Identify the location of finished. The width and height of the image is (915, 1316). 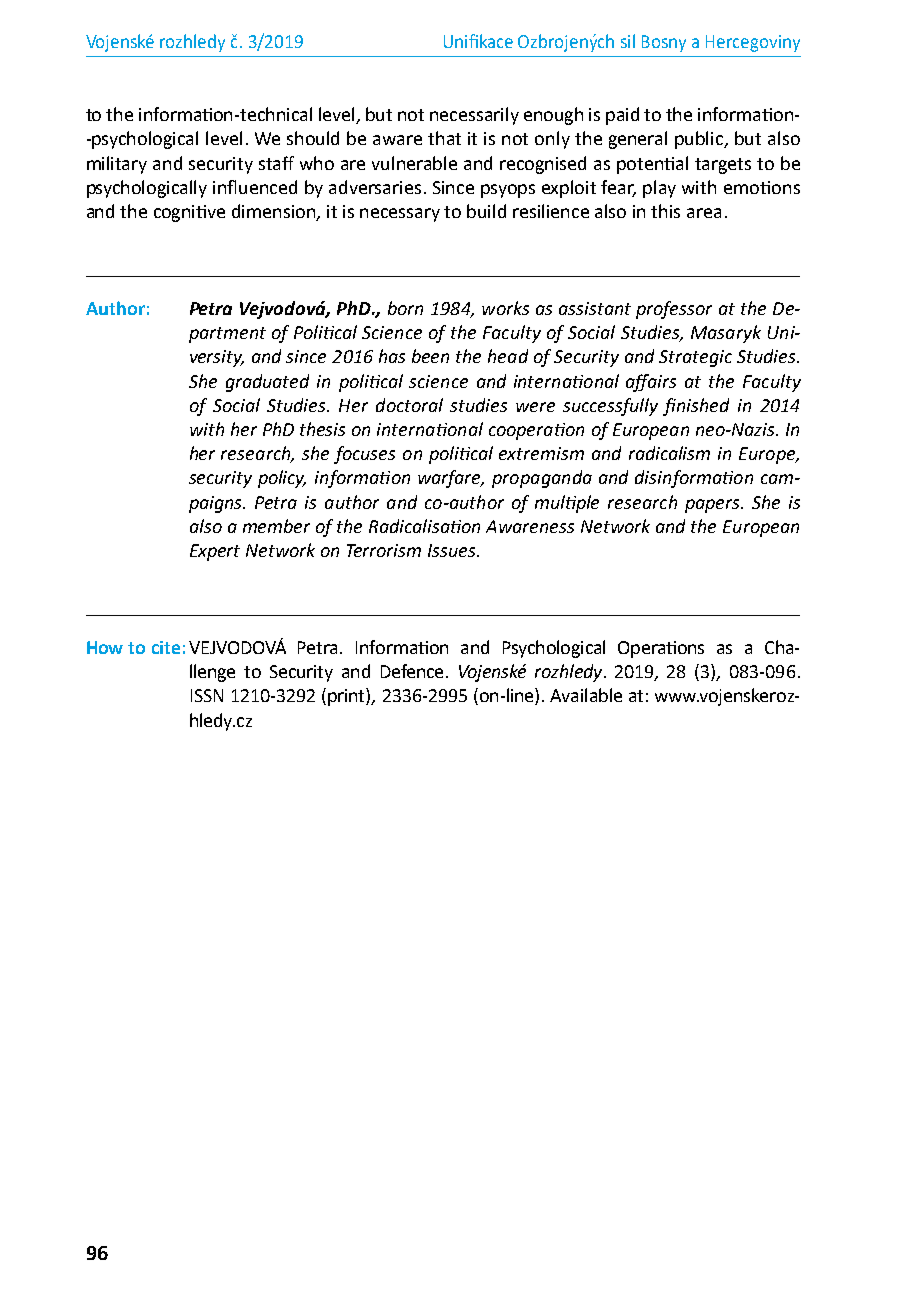
(696, 407).
